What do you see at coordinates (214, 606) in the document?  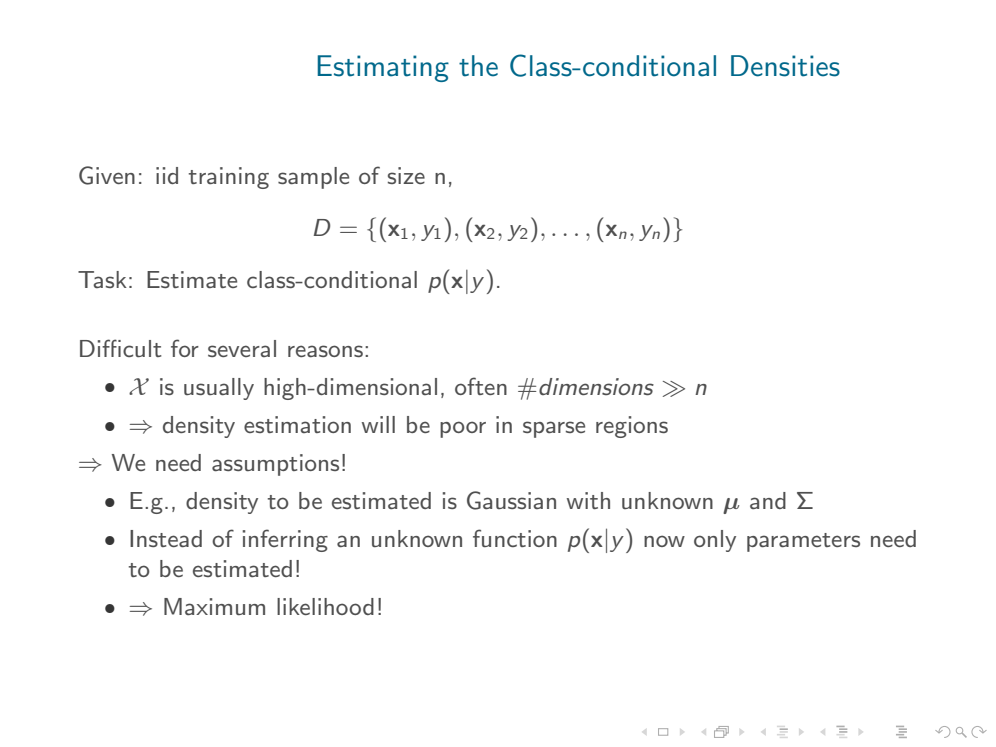 I see `Maximum` at bounding box center [214, 606].
